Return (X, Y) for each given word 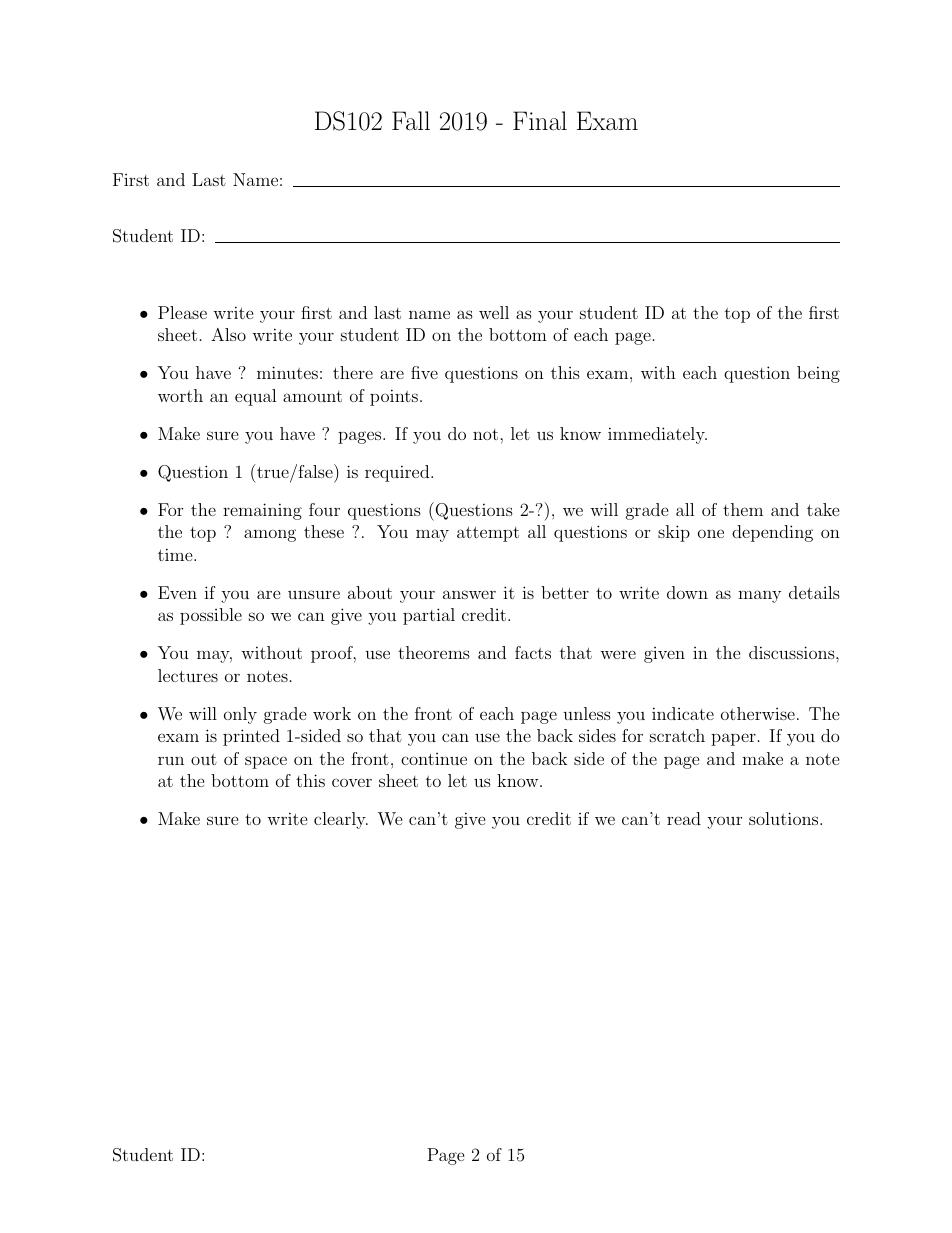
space (266, 762)
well (494, 312)
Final (540, 120)
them (743, 509)
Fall (411, 120)
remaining (262, 511)
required (398, 473)
